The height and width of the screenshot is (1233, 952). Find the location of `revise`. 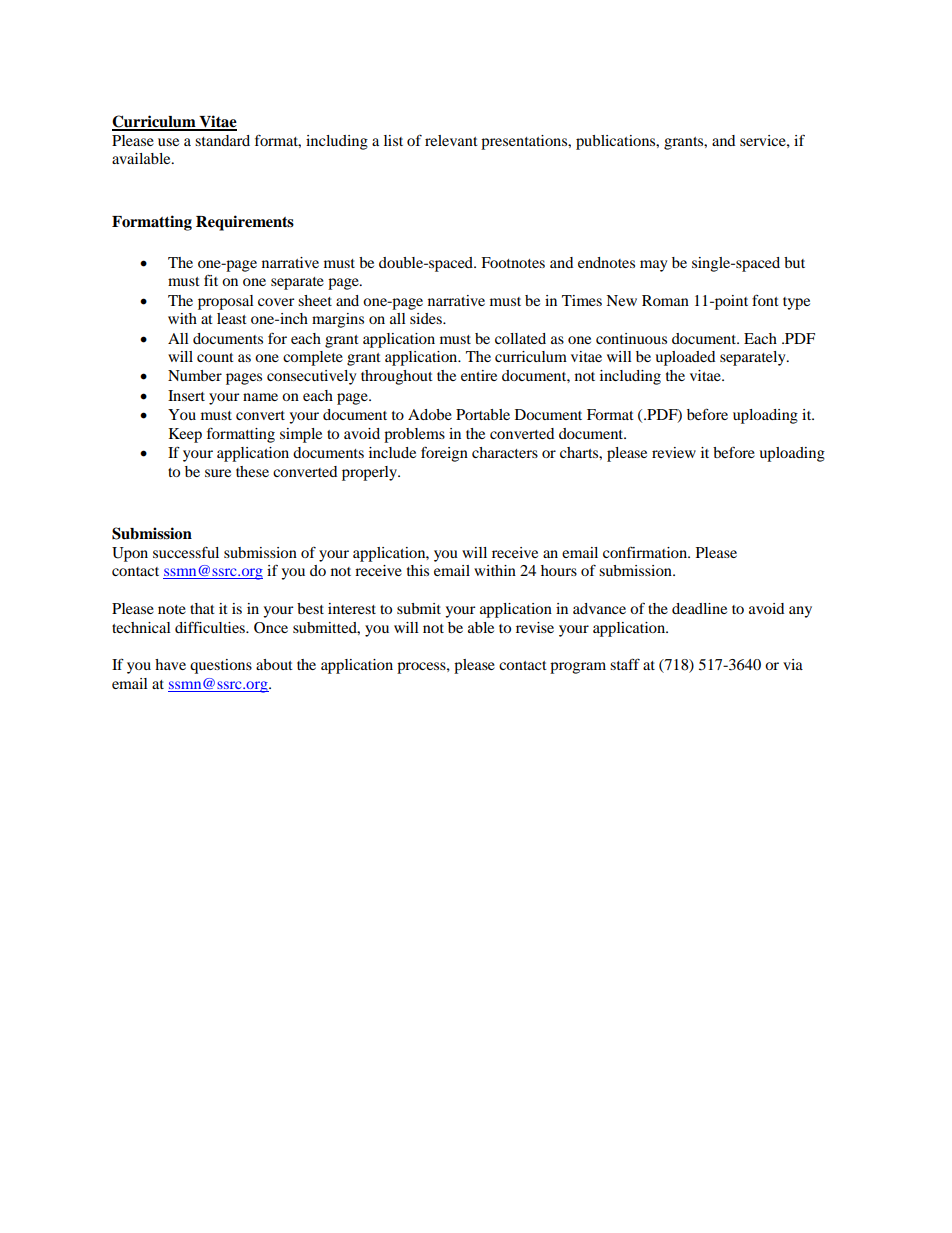

revise is located at coordinates (535, 627).
